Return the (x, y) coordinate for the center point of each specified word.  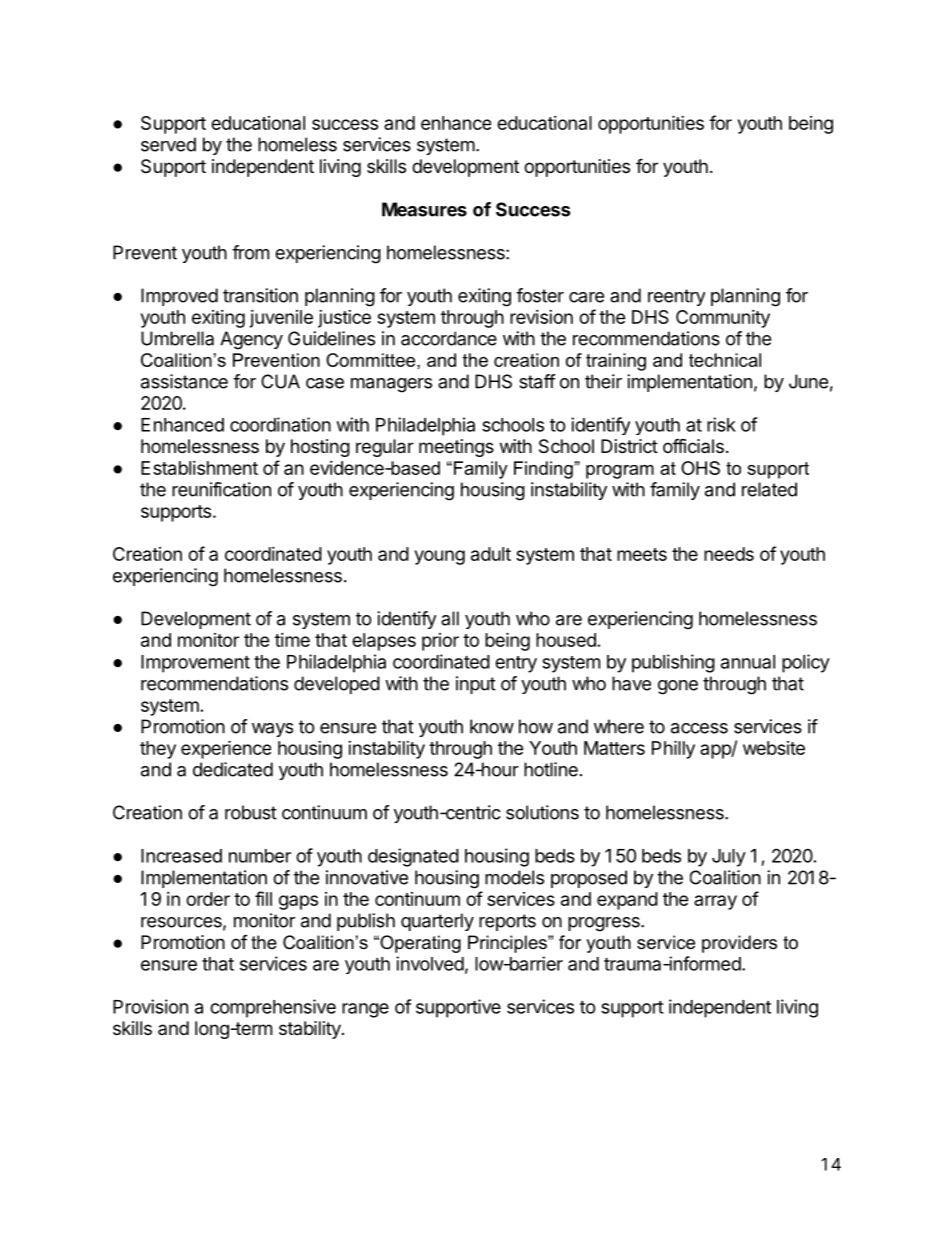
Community (723, 319)
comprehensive (273, 1008)
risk (721, 424)
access (699, 728)
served (168, 144)
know (492, 726)
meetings (456, 448)
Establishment (199, 468)
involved (430, 963)
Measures (424, 209)
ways (272, 730)
